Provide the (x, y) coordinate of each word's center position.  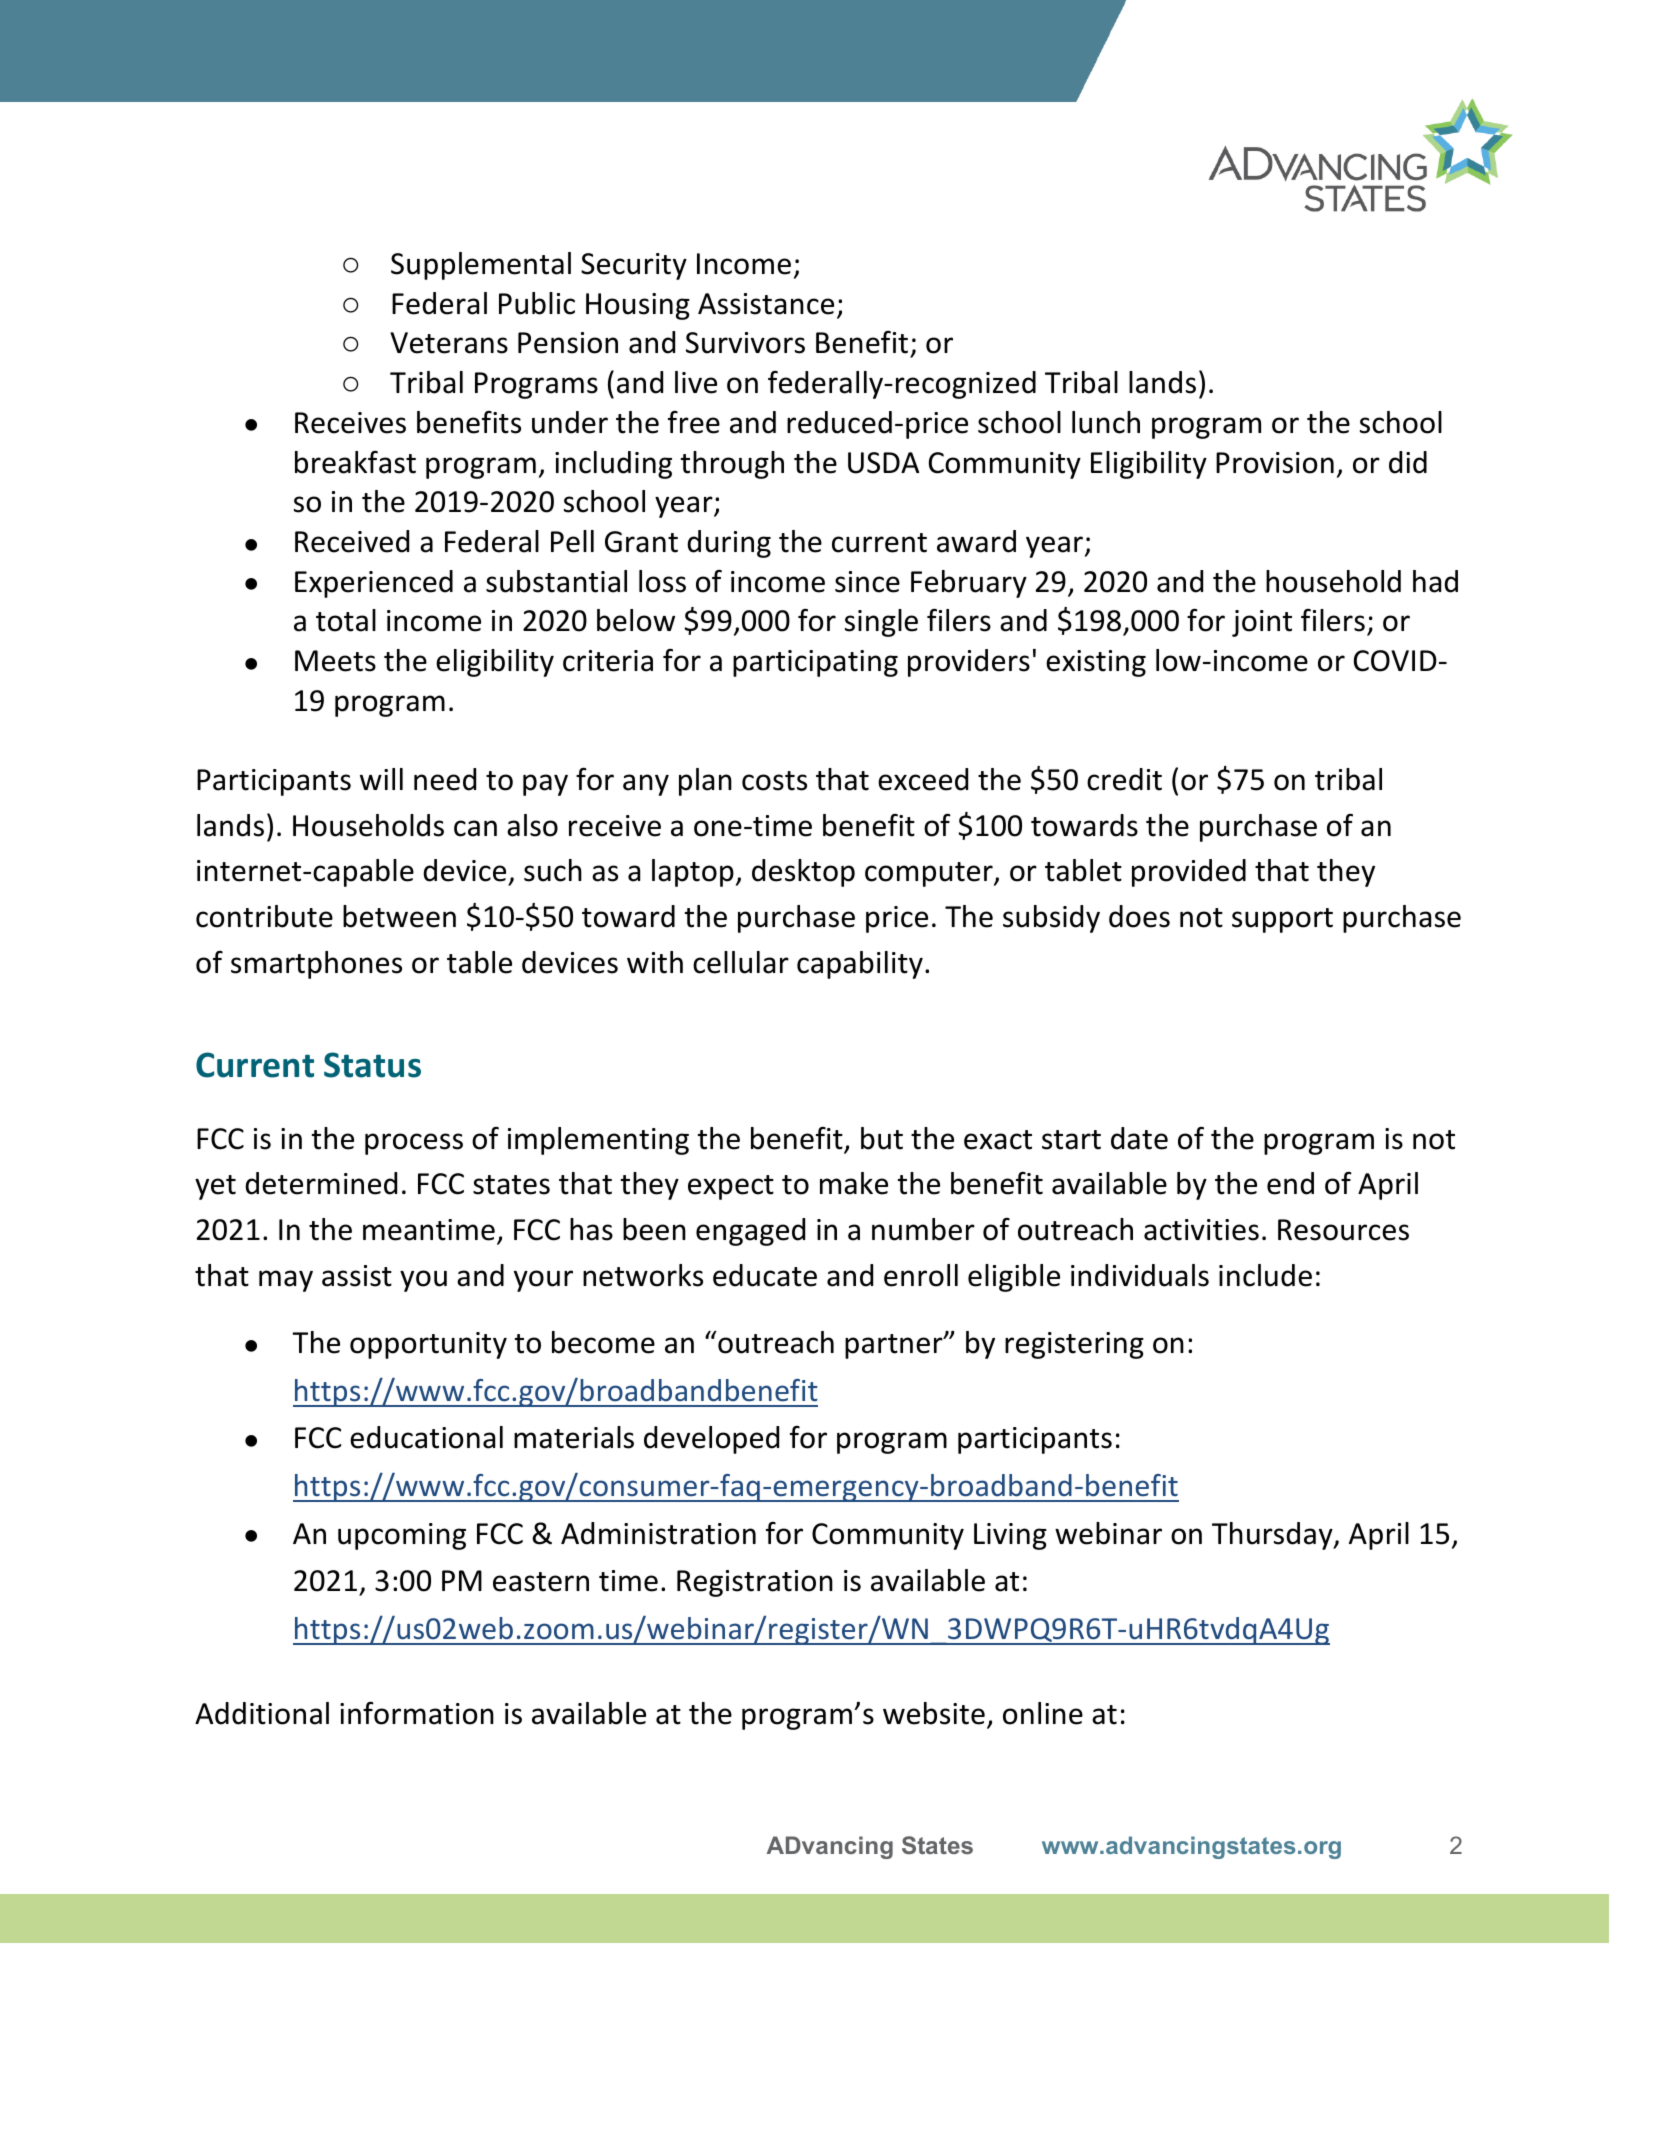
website (934, 1713)
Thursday (1273, 1536)
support (1282, 920)
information (417, 1713)
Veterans (449, 343)
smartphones (316, 965)
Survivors (745, 343)
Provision (1275, 463)
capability (860, 965)
